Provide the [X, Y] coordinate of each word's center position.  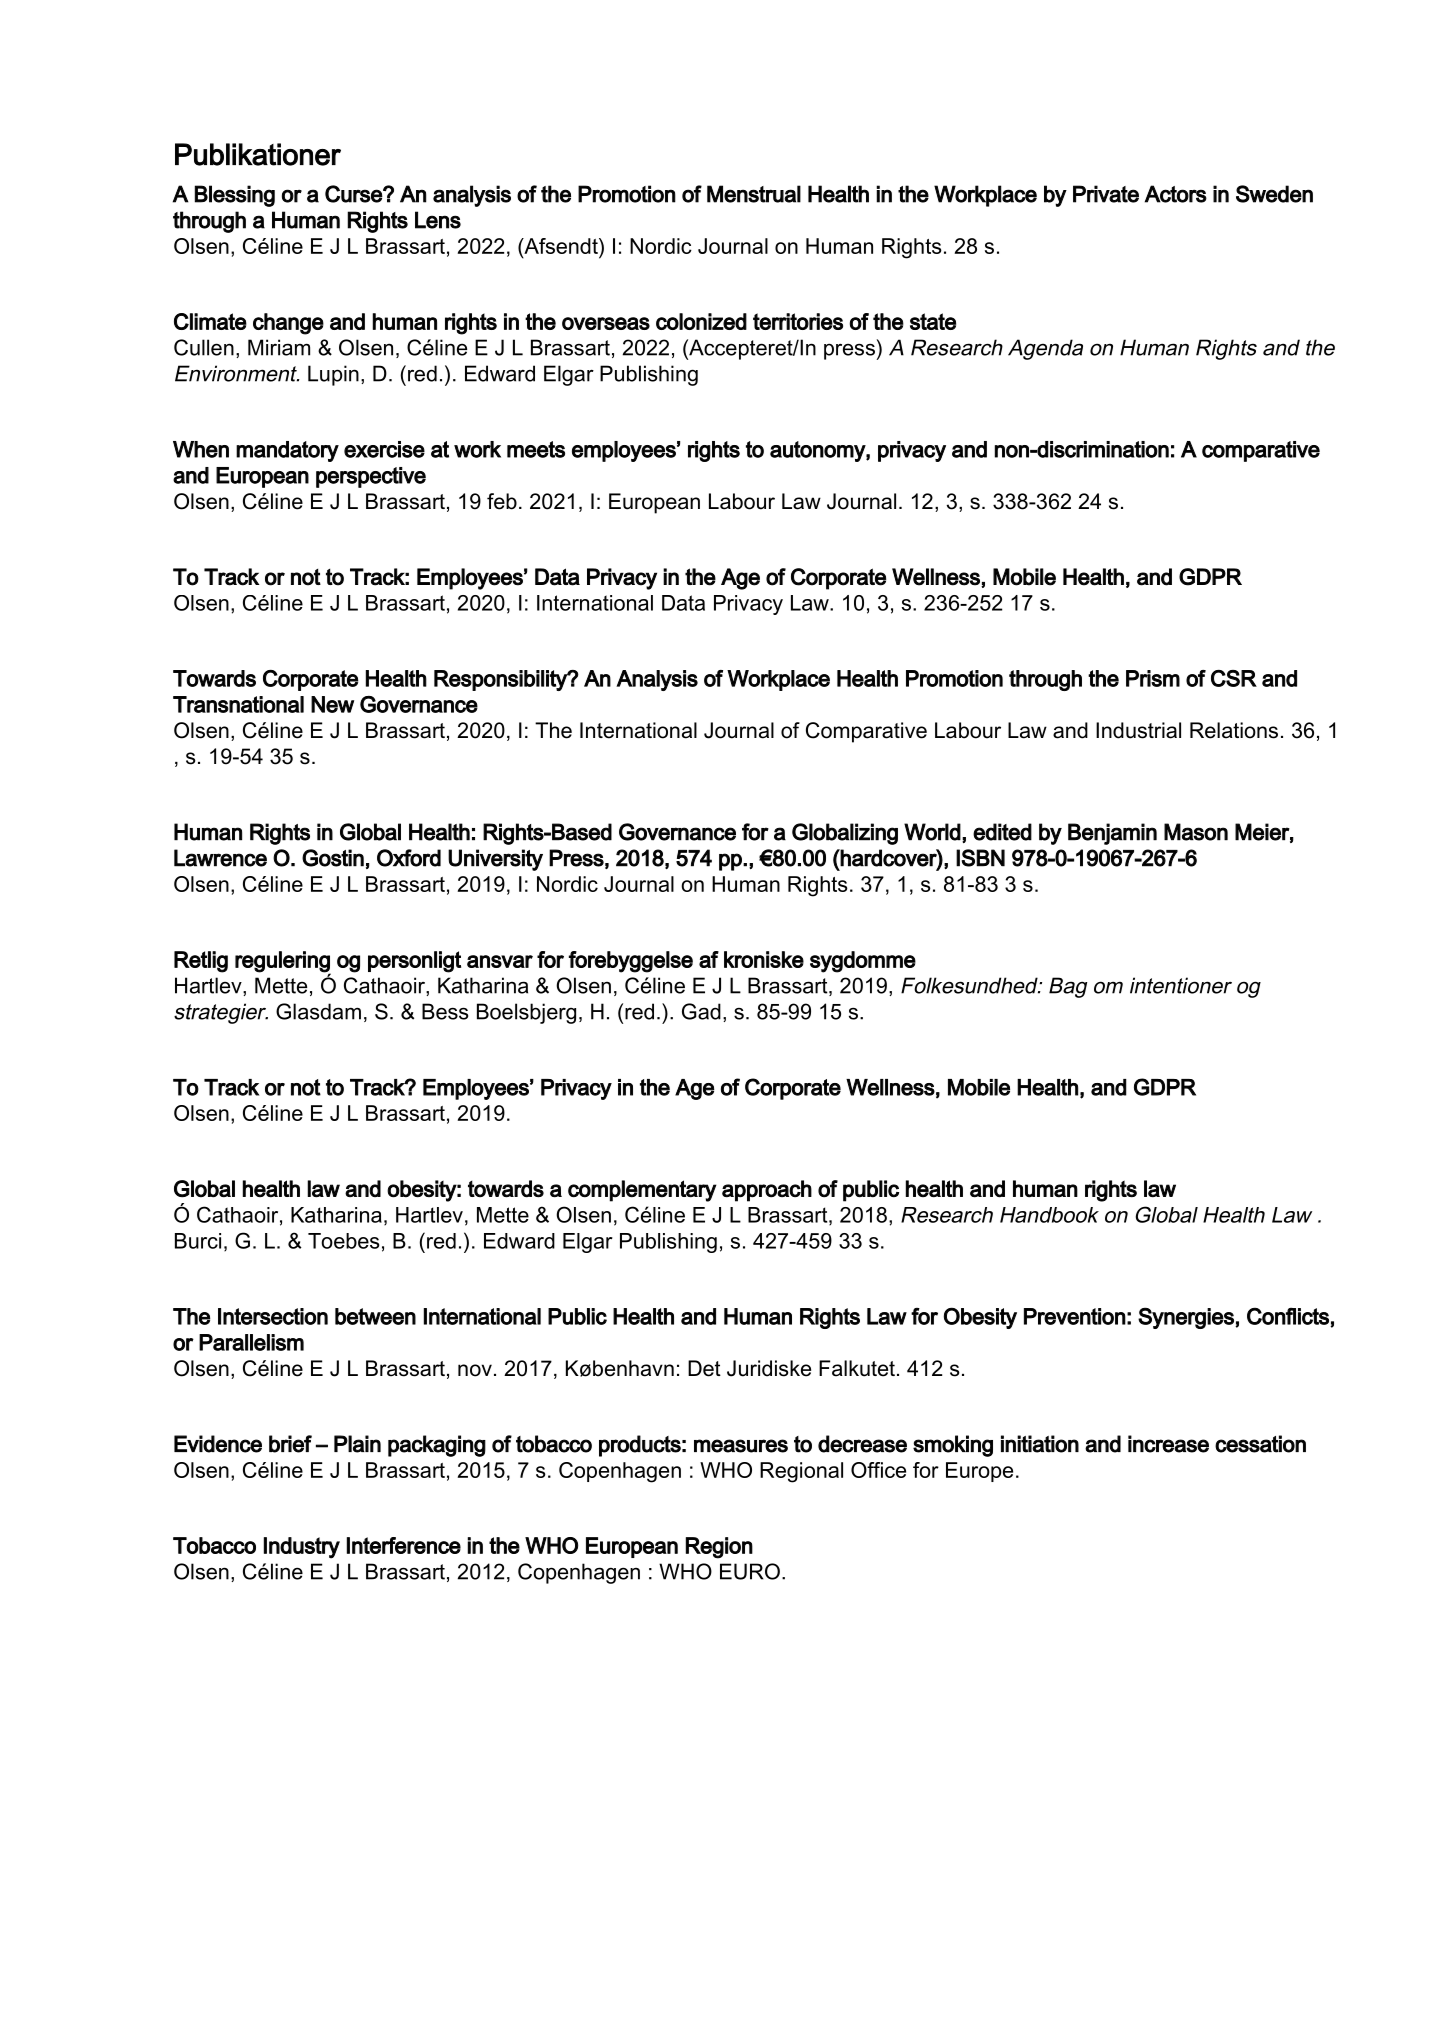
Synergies [1187, 1318]
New [332, 704]
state [933, 321]
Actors [1176, 194]
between [375, 1316]
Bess [445, 1011]
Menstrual [754, 194]
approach [767, 1191]
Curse [354, 194]
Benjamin [1112, 834]
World [932, 832]
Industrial [1138, 730]
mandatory [287, 451]
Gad [701, 1011]
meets [536, 449]
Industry [302, 1548]
